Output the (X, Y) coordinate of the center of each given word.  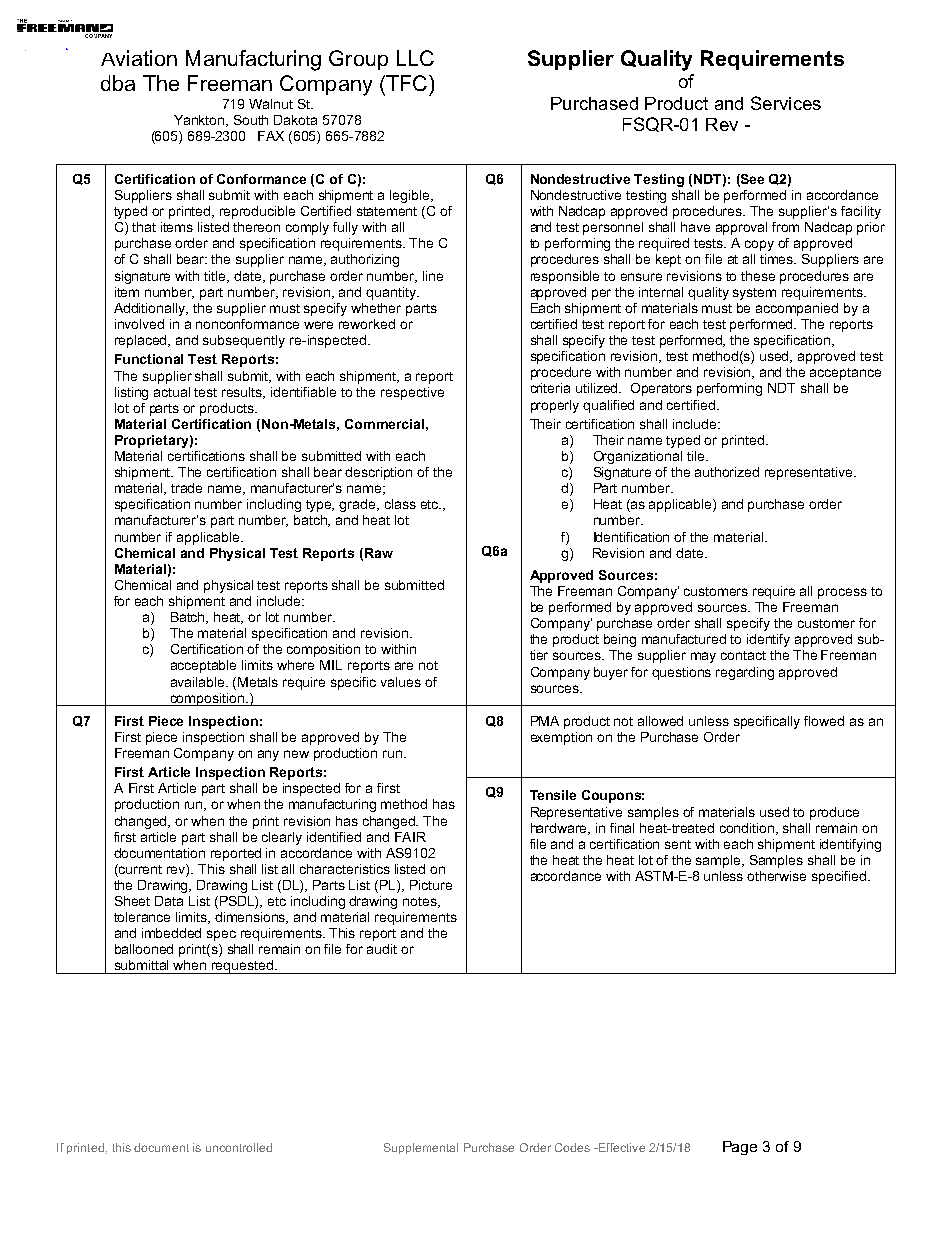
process (842, 593)
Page (740, 1148)
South (251, 120)
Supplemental (421, 1148)
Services (786, 103)
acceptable (203, 666)
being (620, 640)
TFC (407, 83)
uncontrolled (239, 1147)
